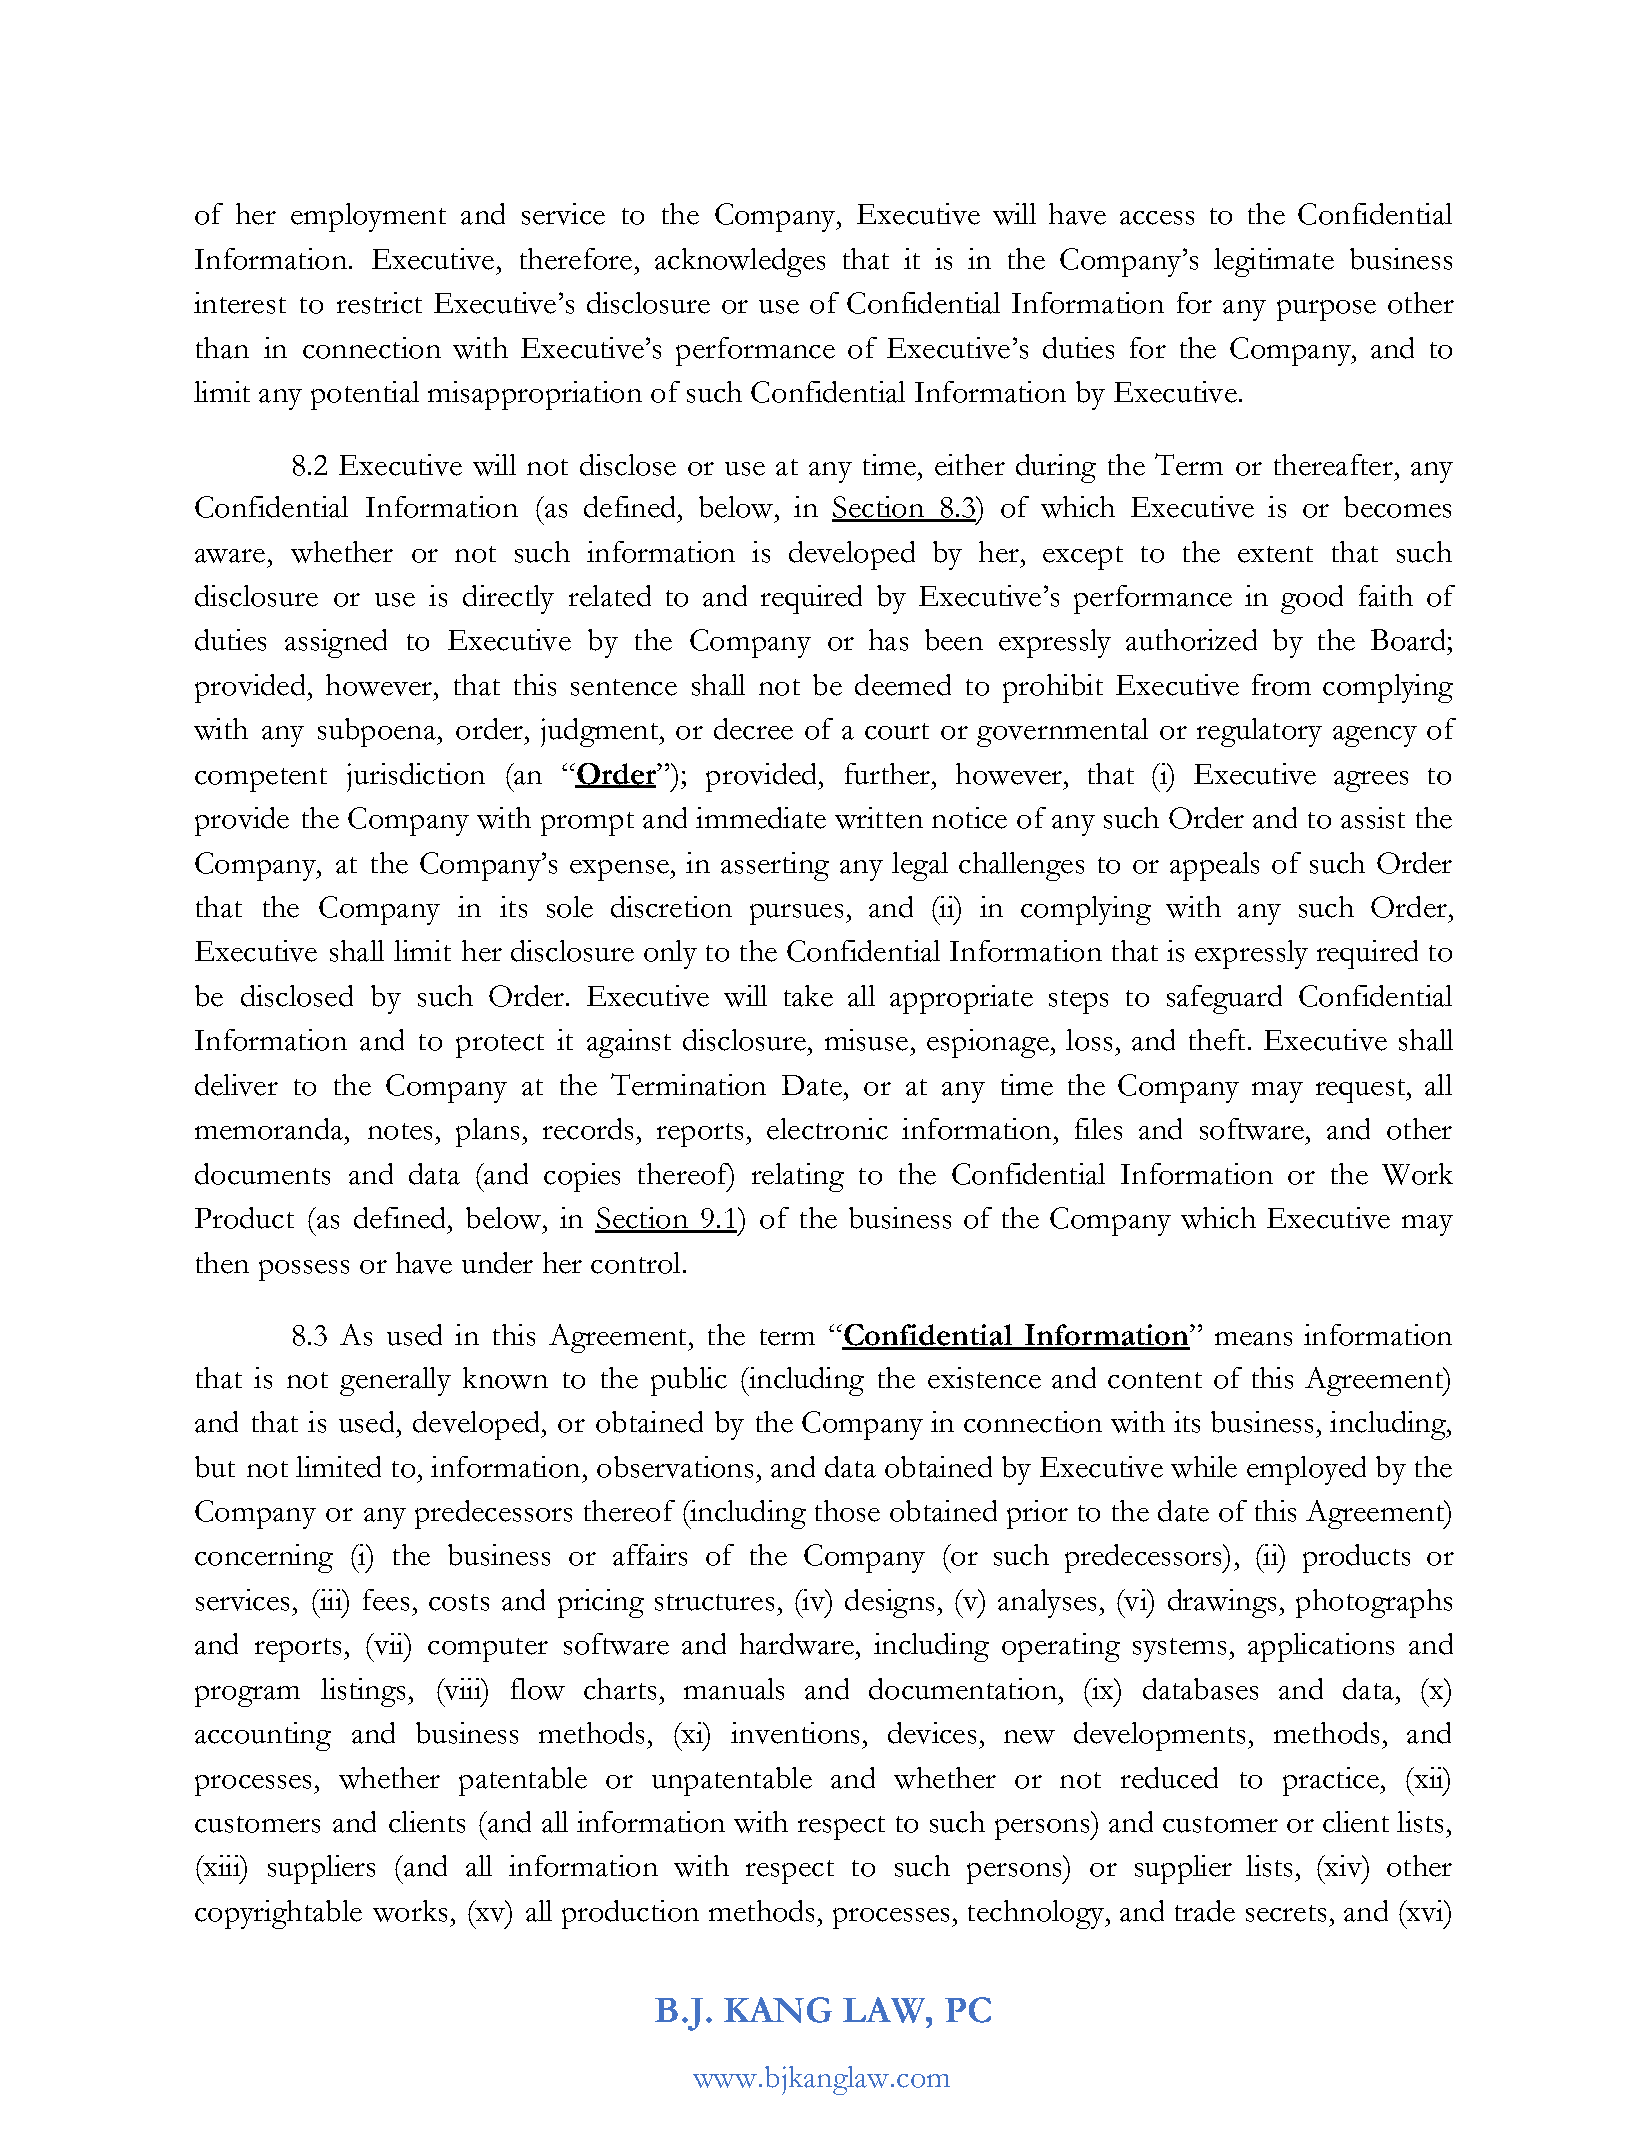  I want to click on acknowledges, so click(740, 262).
